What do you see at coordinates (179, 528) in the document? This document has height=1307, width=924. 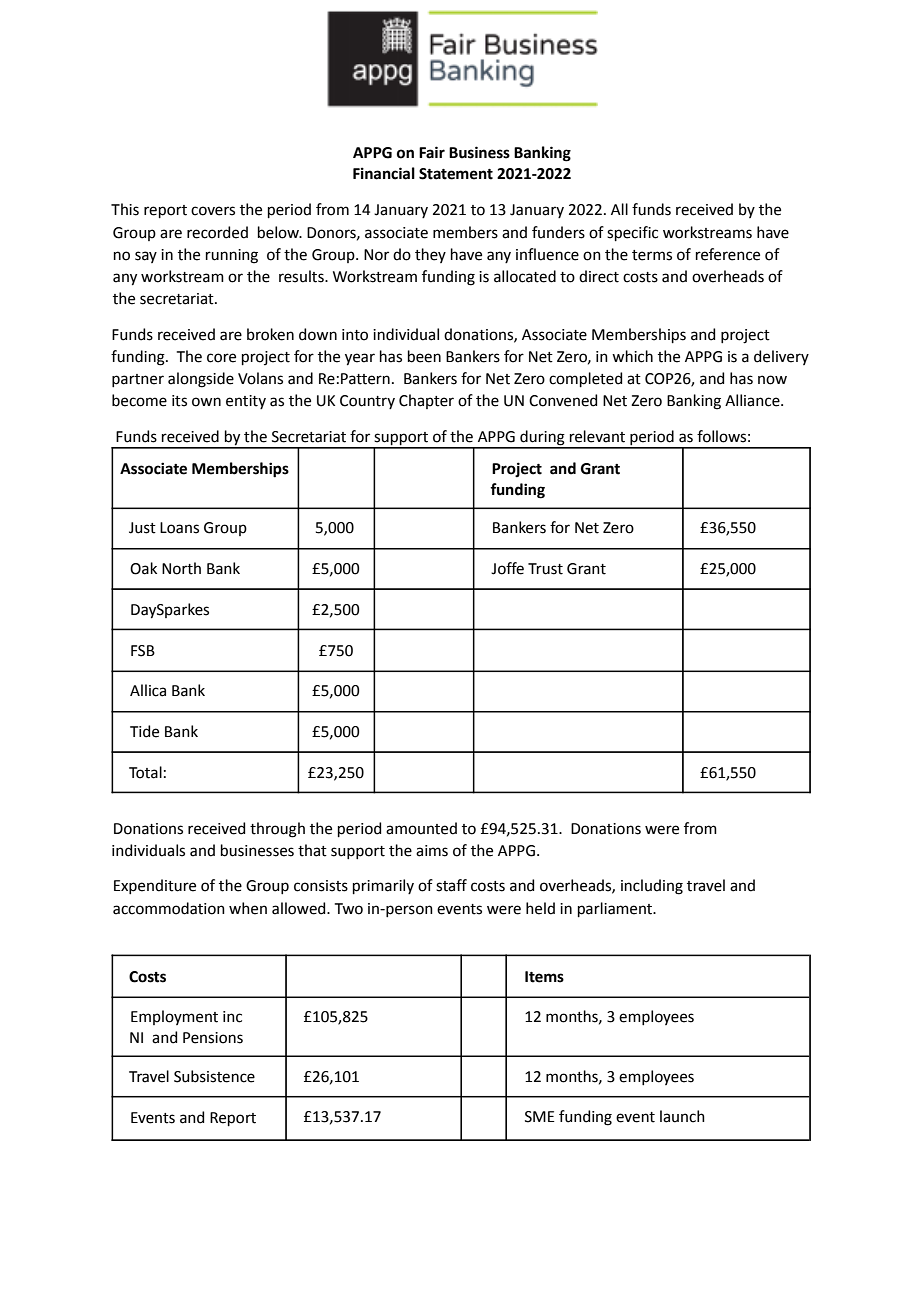 I see `Loans` at bounding box center [179, 528].
